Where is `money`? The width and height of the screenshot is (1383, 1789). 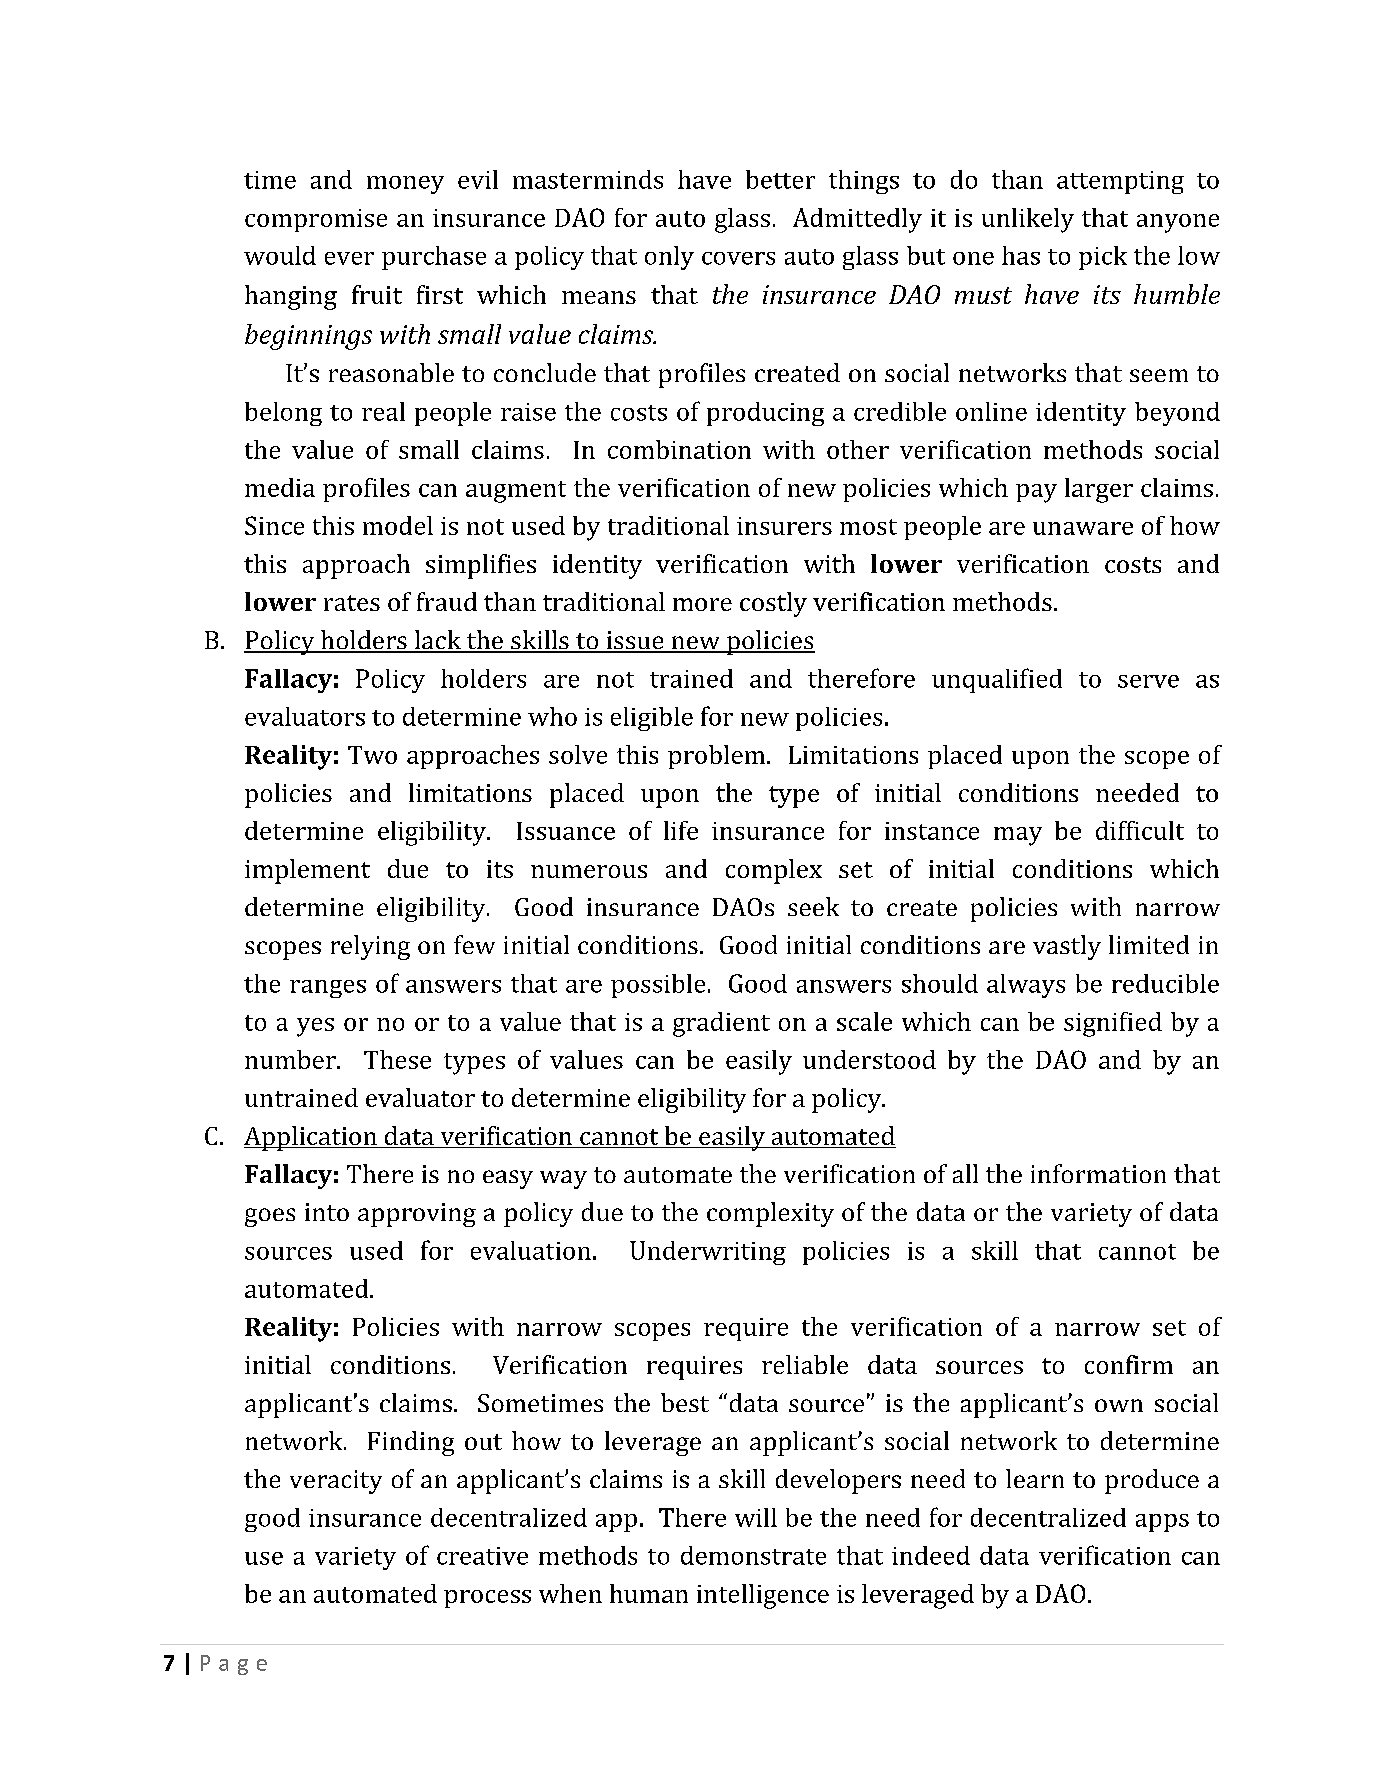 money is located at coordinates (405, 185).
